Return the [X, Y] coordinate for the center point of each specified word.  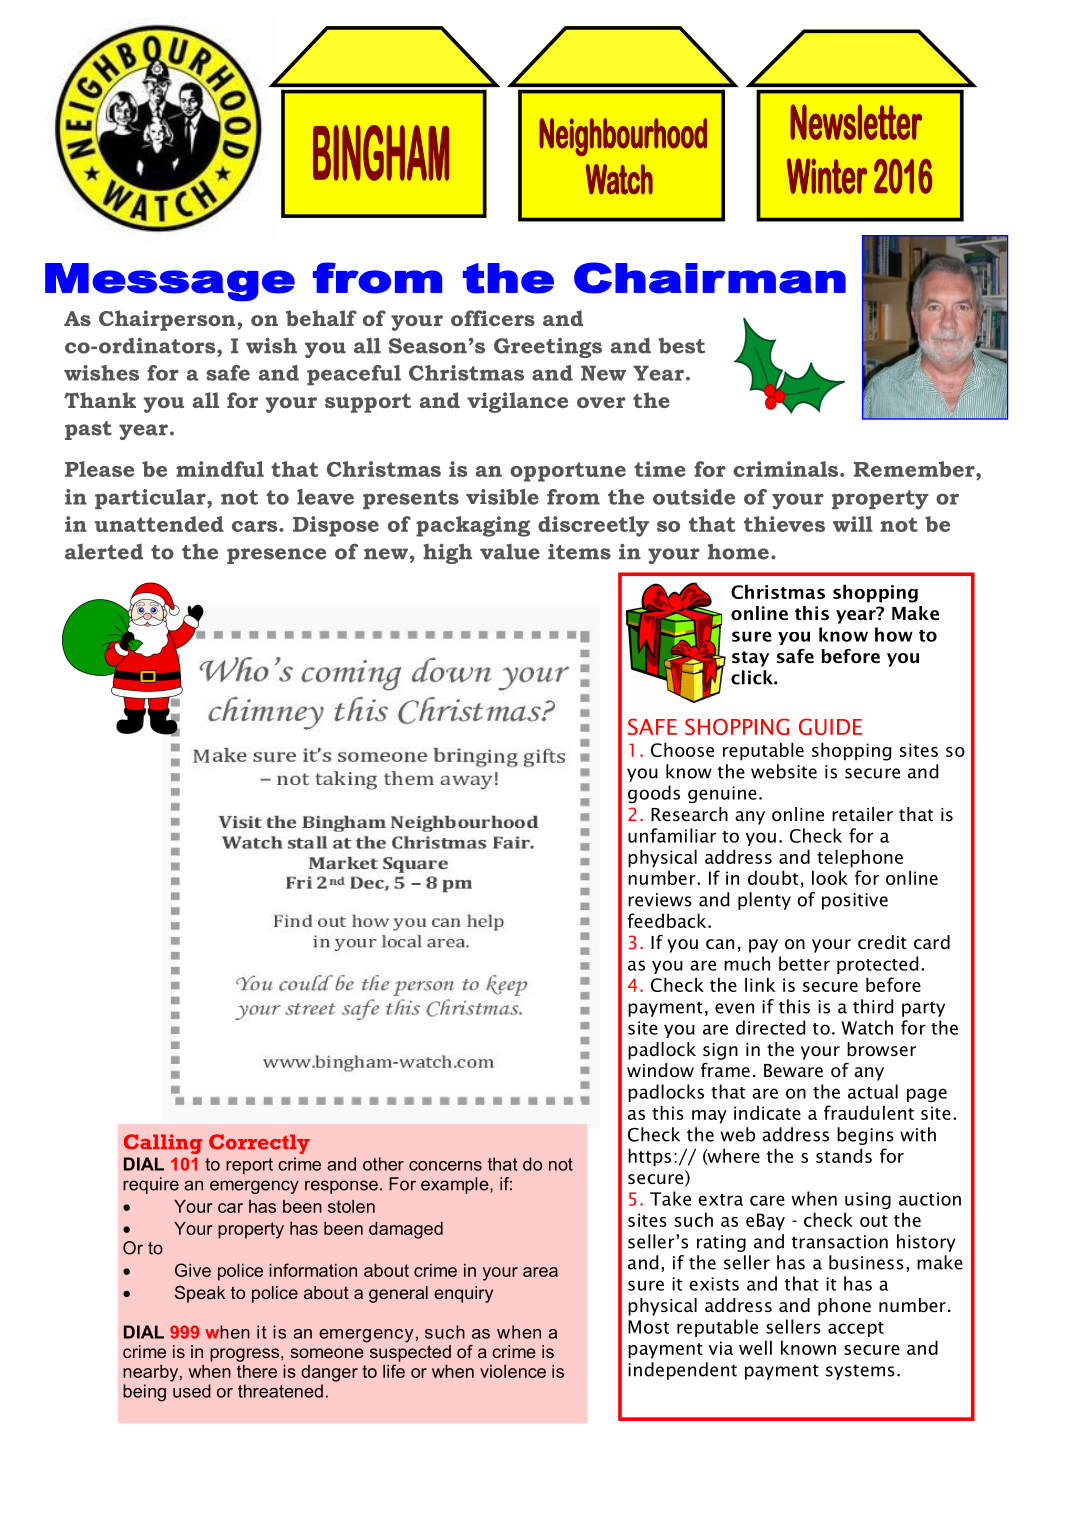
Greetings [548, 348]
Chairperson [168, 320]
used [192, 1391]
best [682, 346]
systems [860, 1372]
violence [513, 1371]
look [830, 877]
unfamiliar [672, 835]
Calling [163, 1144]
